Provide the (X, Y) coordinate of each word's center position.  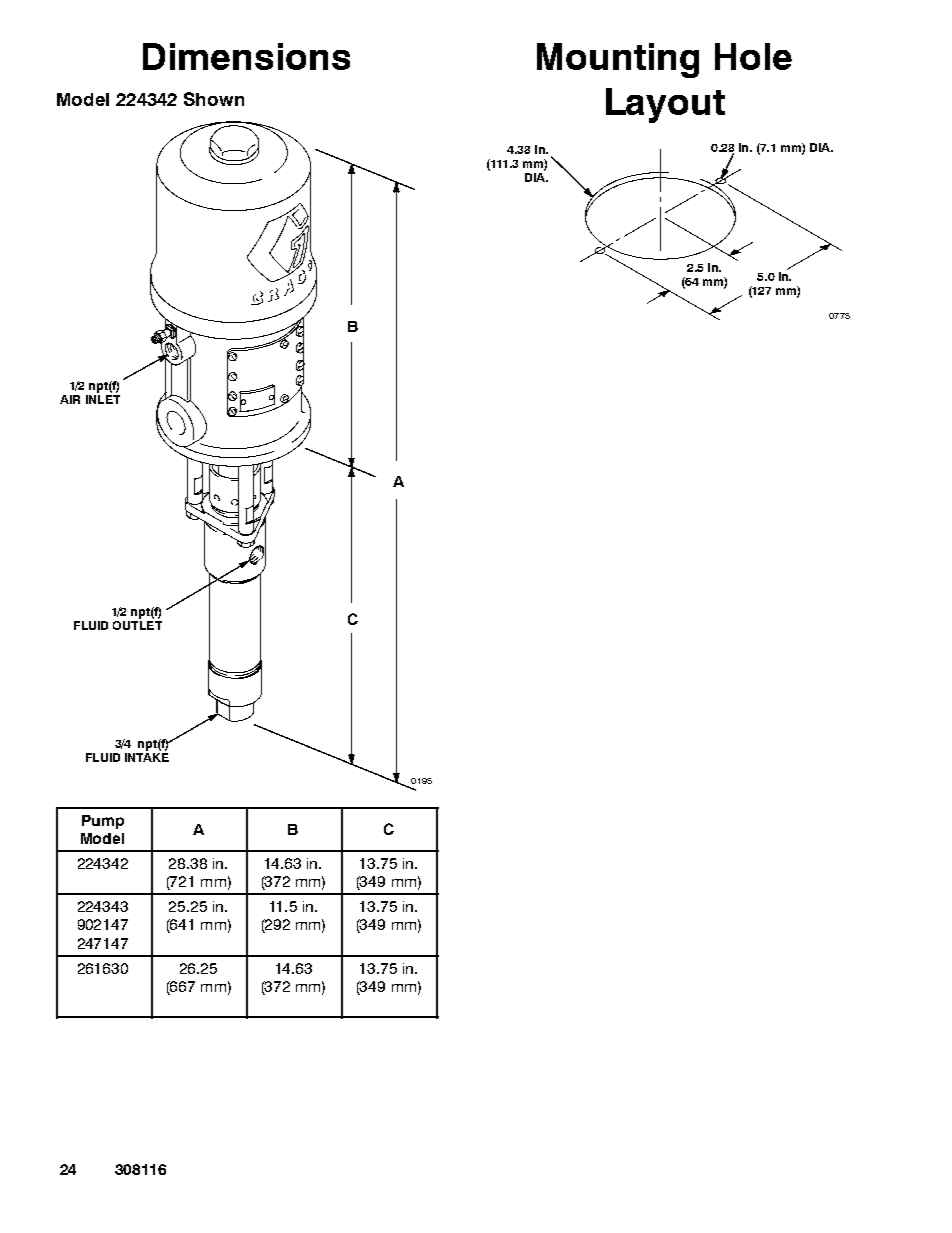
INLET (103, 398)
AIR (70, 399)
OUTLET (137, 624)
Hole (753, 56)
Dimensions (246, 56)
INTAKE (147, 757)
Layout (665, 105)
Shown (214, 99)
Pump (103, 822)
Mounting (618, 60)
